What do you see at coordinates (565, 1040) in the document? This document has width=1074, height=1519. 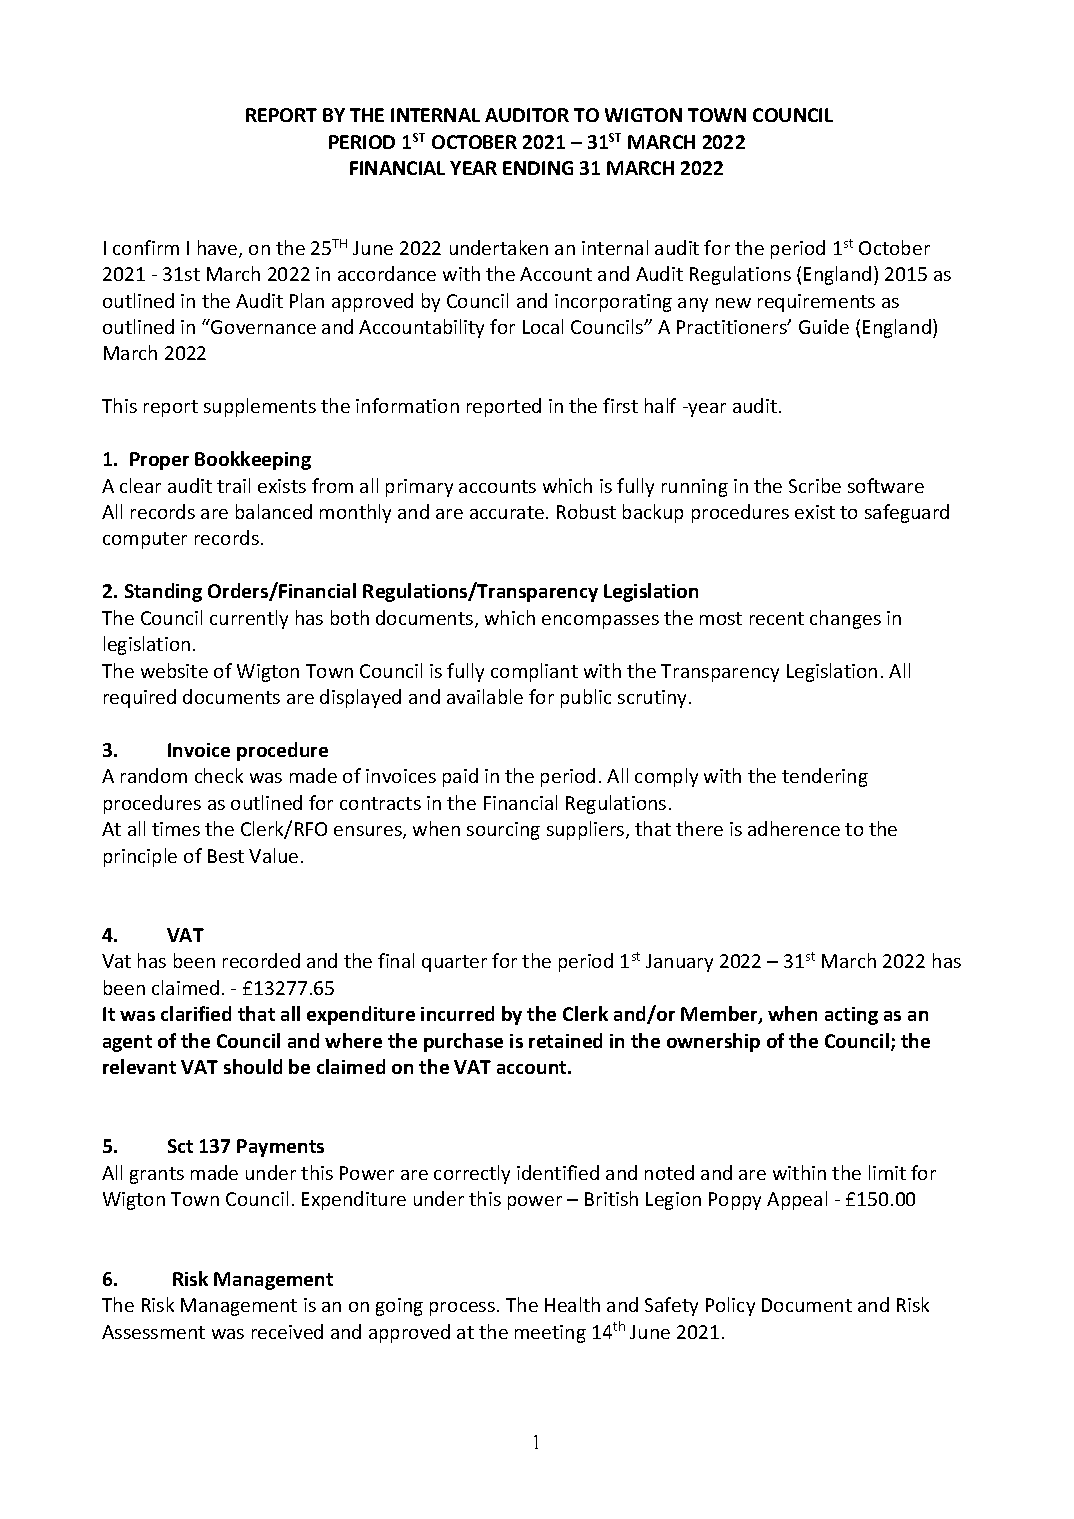 I see `retained` at bounding box center [565, 1040].
